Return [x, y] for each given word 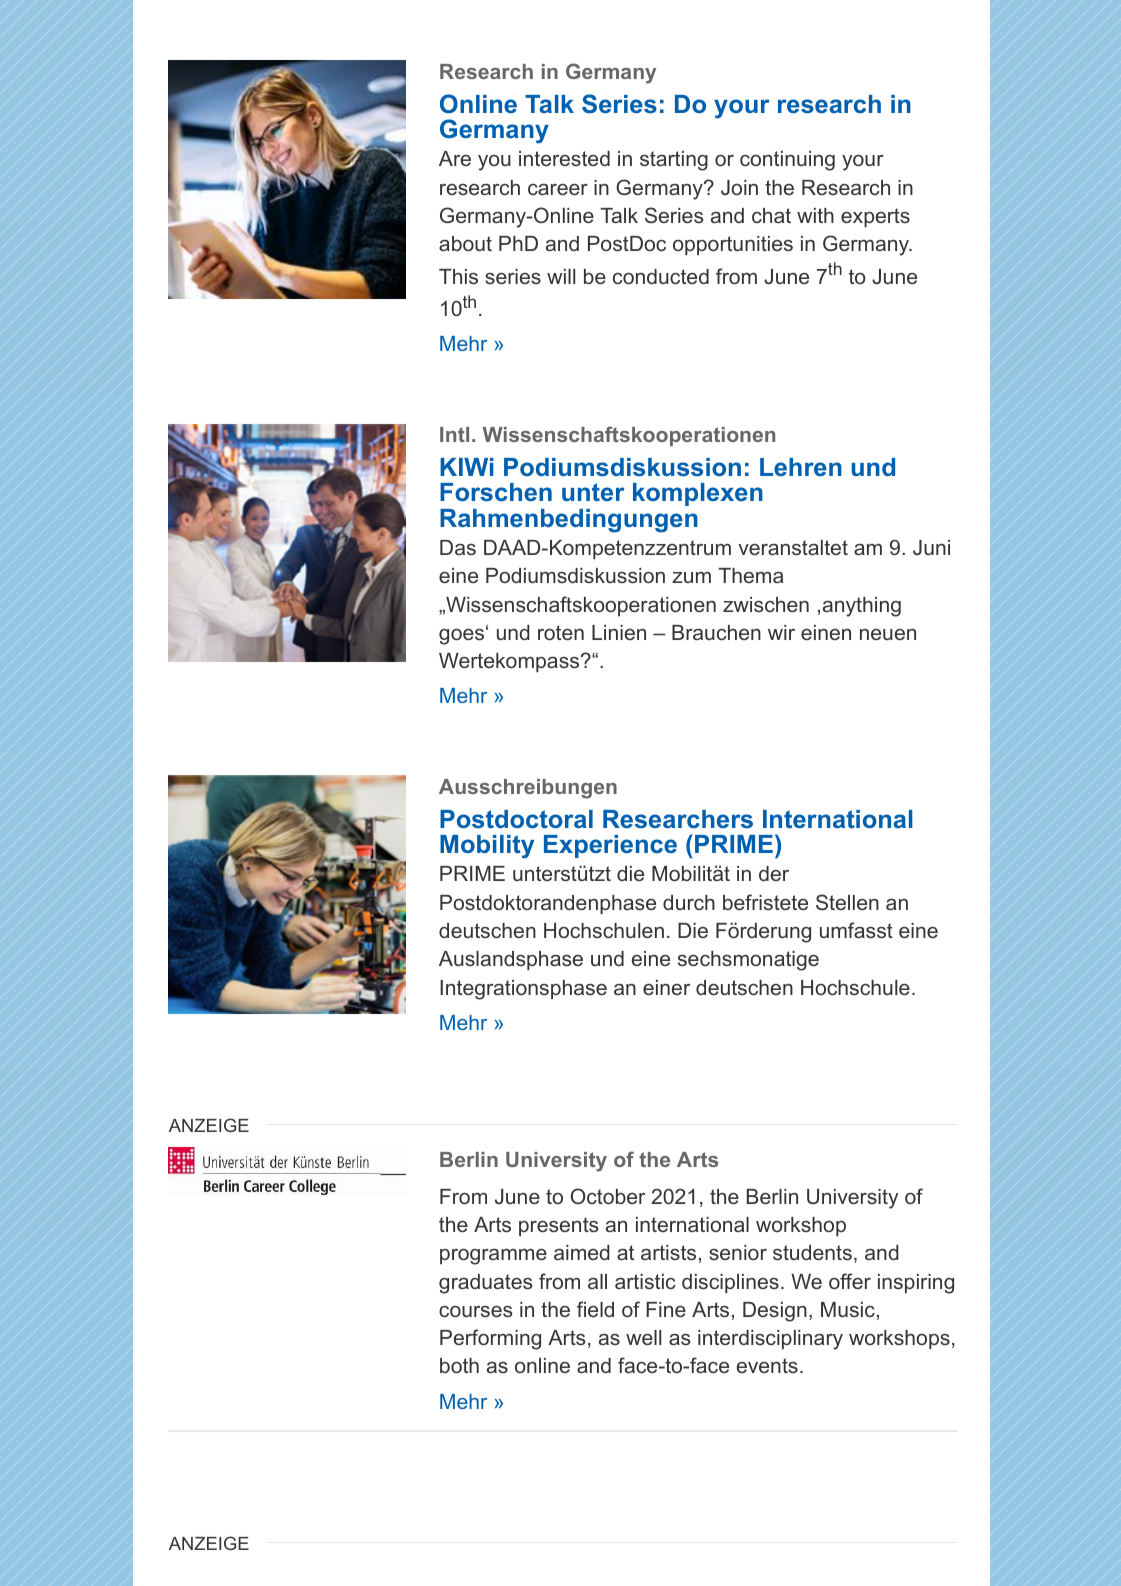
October [608, 1196]
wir [781, 632]
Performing [490, 1339]
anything [862, 607]
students [812, 1252]
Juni [931, 547]
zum [691, 577]
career [558, 189]
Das [458, 547]
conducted [661, 276]
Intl [454, 434]
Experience [610, 846]
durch [689, 902]
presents [559, 1226]
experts [875, 217]
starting [674, 161]
